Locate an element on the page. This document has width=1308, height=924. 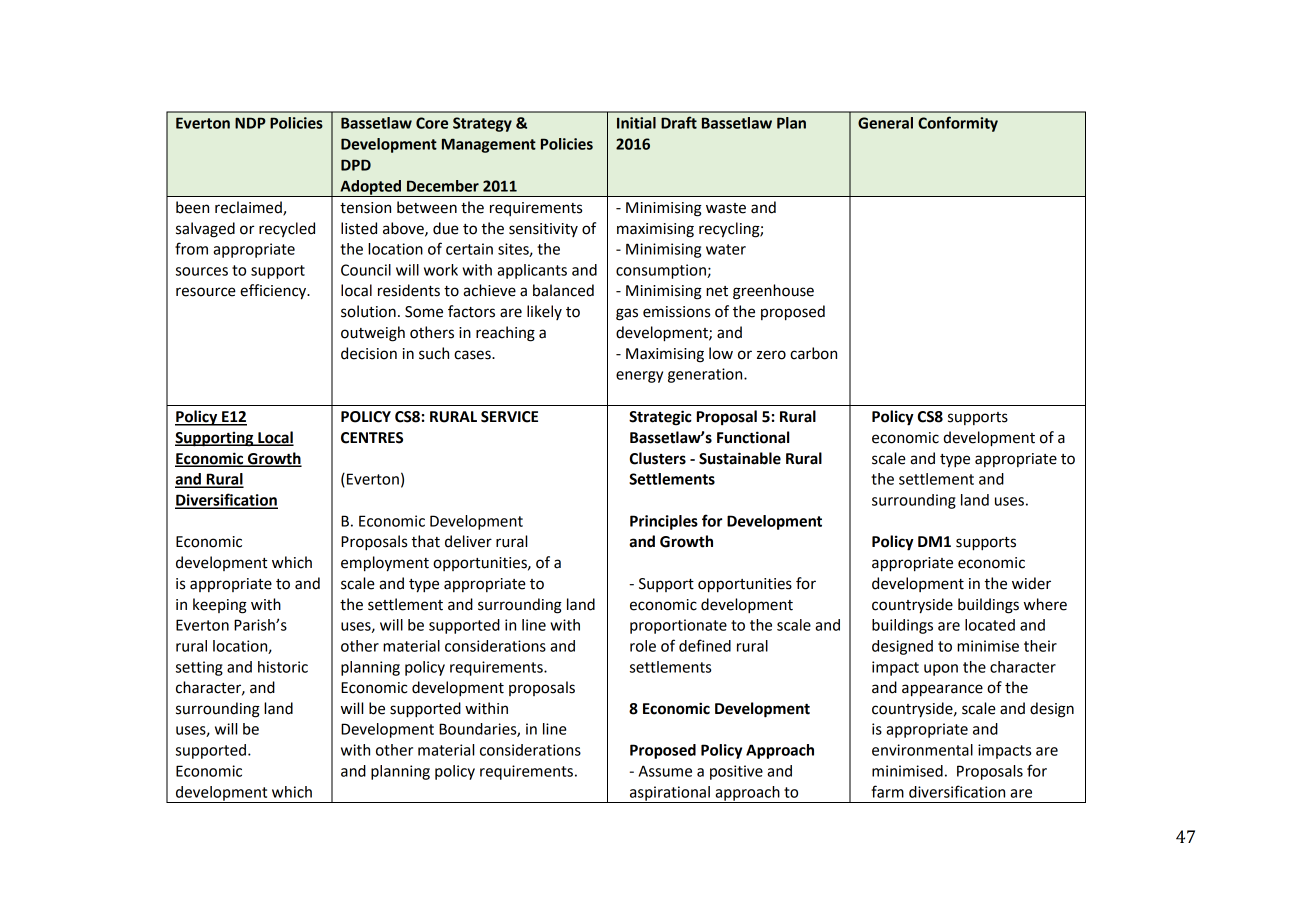
NDP is located at coordinates (250, 123).
